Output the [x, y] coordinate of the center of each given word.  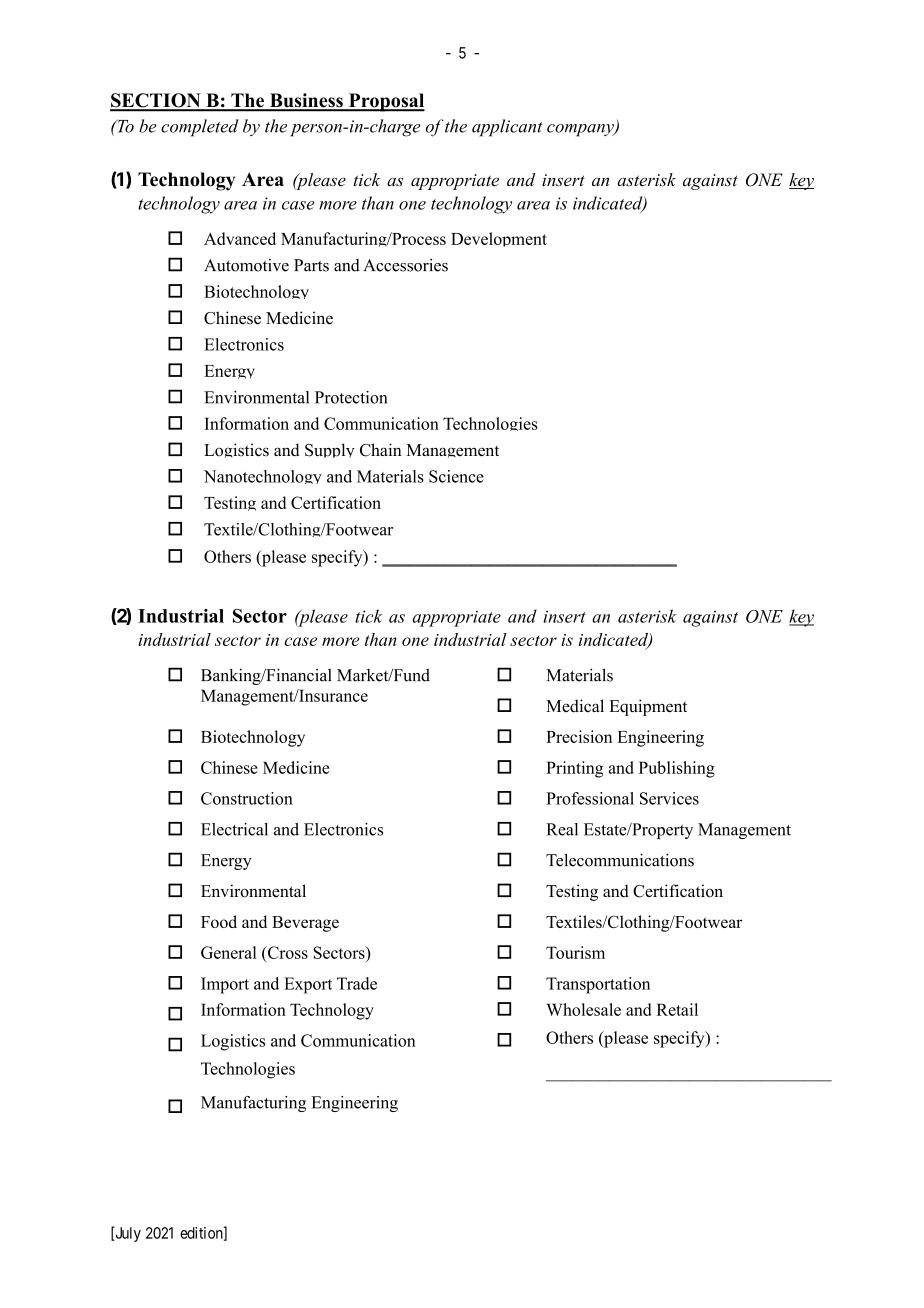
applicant [507, 128]
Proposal [385, 102]
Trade [357, 983]
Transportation [598, 985]
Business [306, 101]
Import [225, 985]
